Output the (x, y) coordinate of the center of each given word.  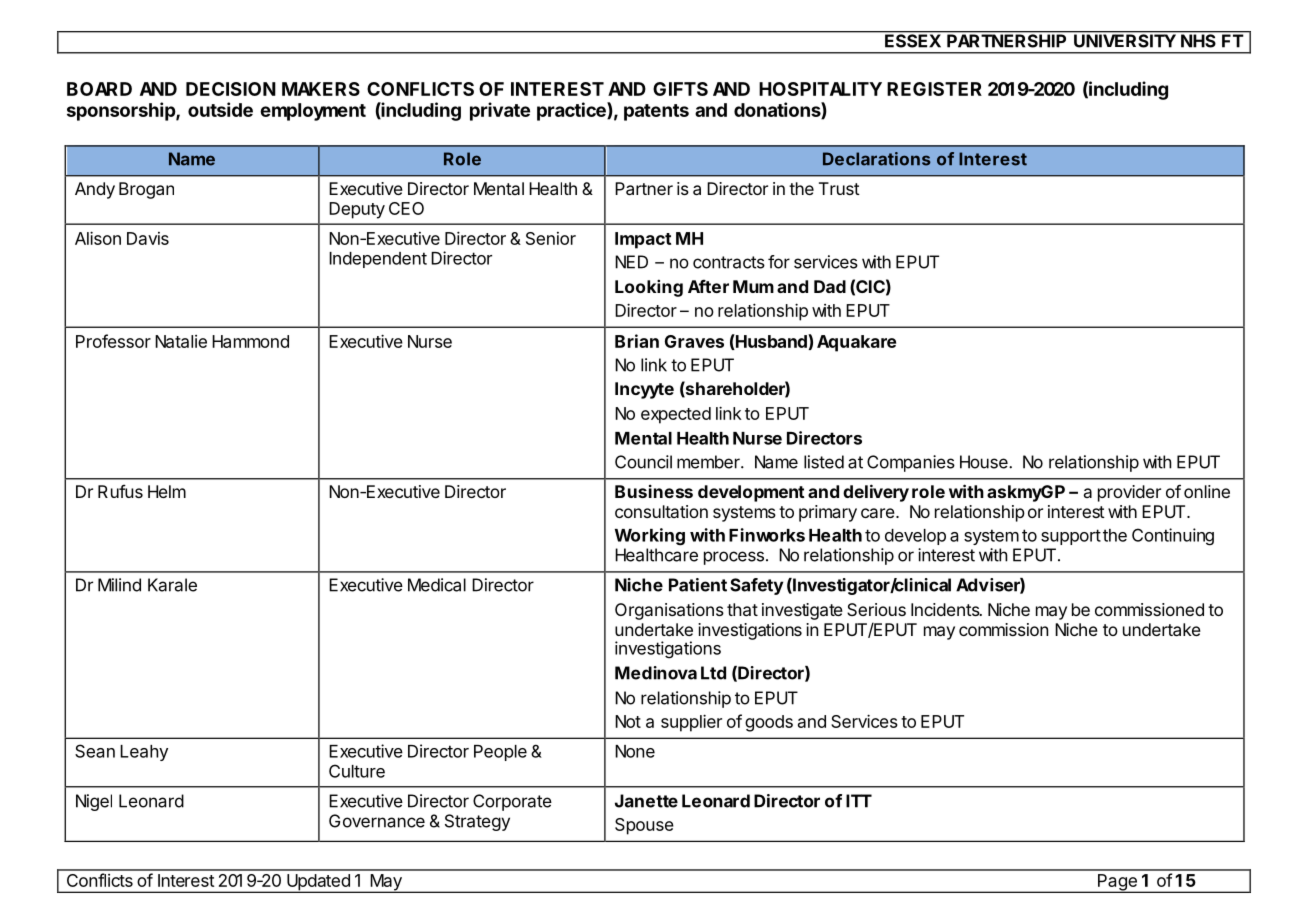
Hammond (250, 341)
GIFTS (680, 89)
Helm (167, 491)
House (985, 462)
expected (676, 415)
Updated (318, 883)
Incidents (946, 609)
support (1071, 537)
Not (628, 721)
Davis (148, 238)
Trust (839, 188)
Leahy (144, 753)
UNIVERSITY (1125, 40)
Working (650, 537)
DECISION (231, 89)
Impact (643, 240)
